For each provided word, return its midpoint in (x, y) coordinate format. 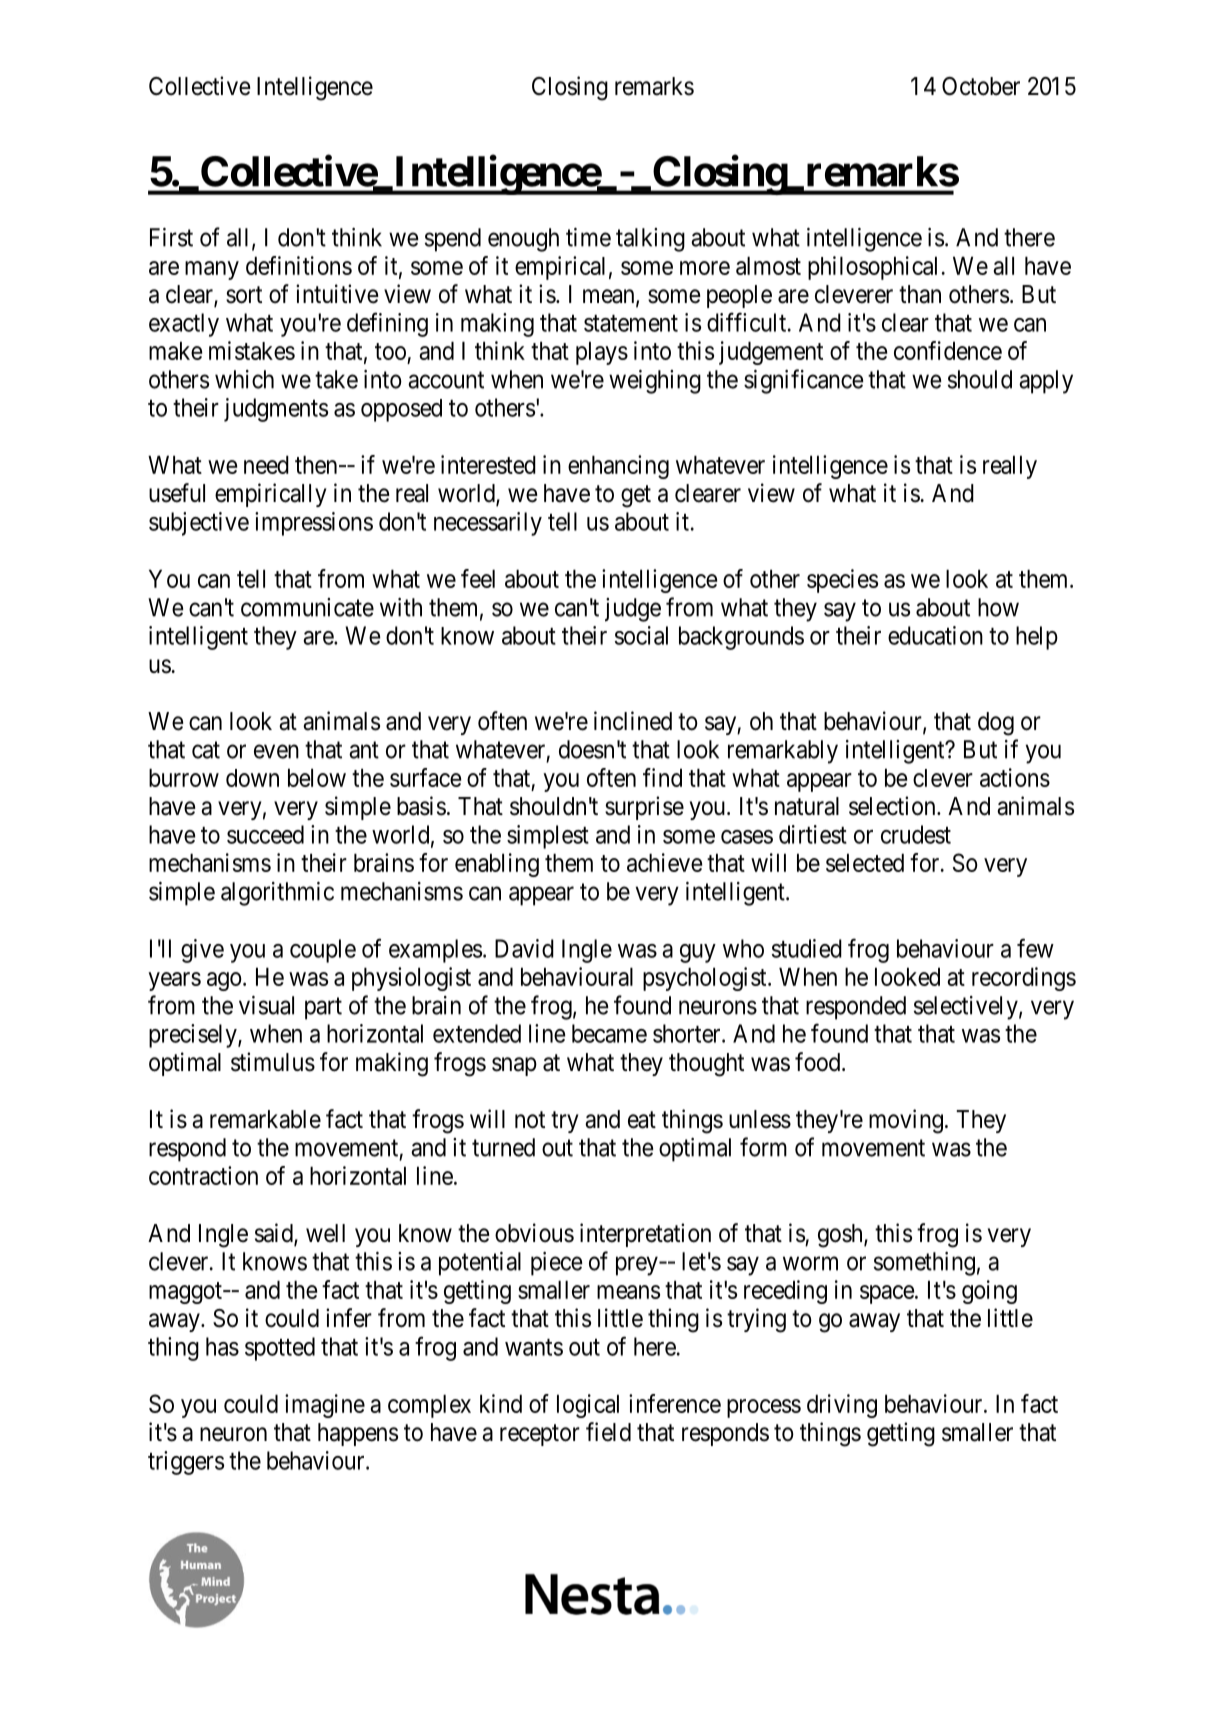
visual (266, 1005)
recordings (1024, 979)
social (641, 635)
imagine (325, 1406)
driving (842, 1406)
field (608, 1432)
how (998, 607)
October (981, 86)
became (609, 1033)
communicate (307, 607)
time (588, 237)
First (171, 237)
